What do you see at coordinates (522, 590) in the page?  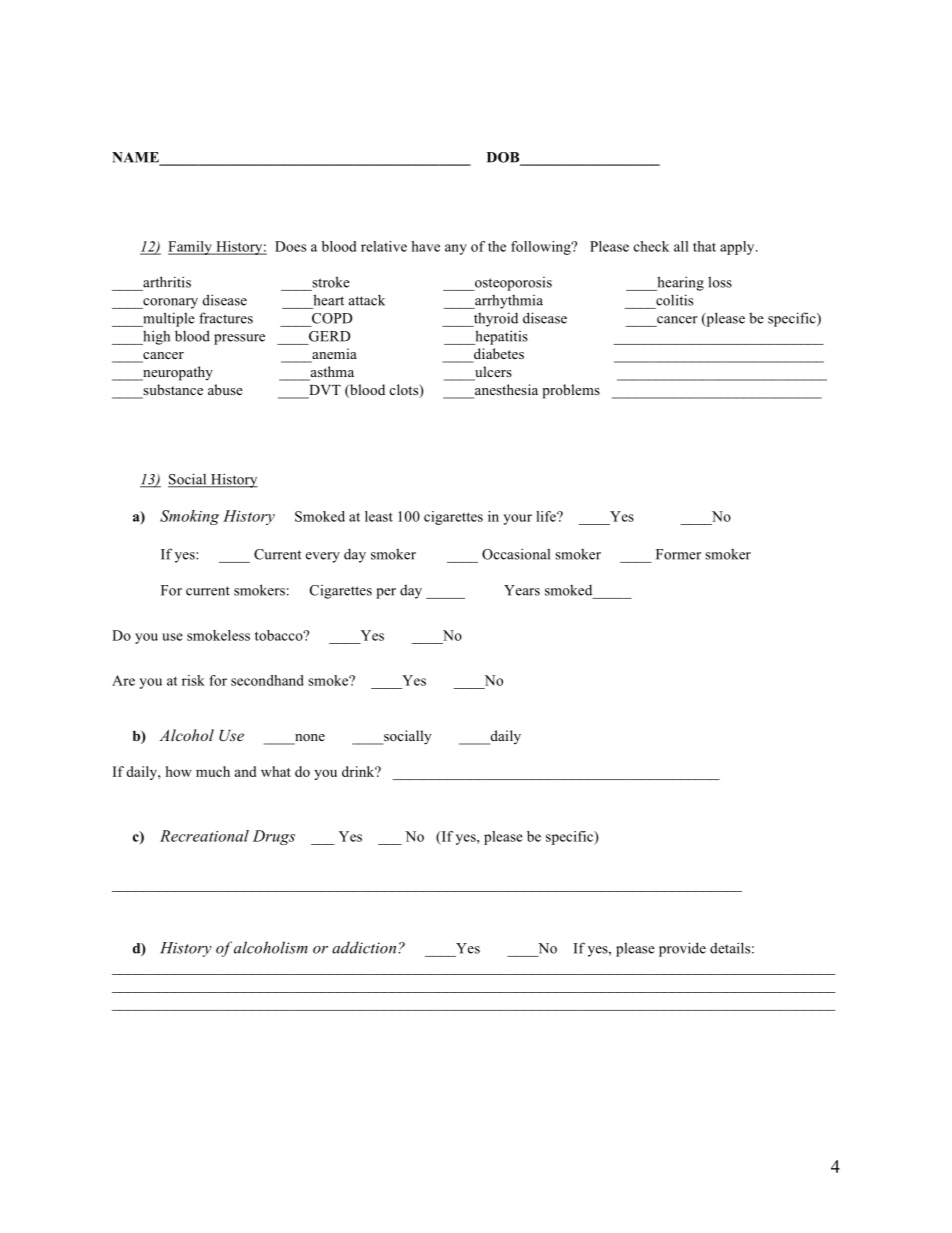 I see `Years` at bounding box center [522, 590].
